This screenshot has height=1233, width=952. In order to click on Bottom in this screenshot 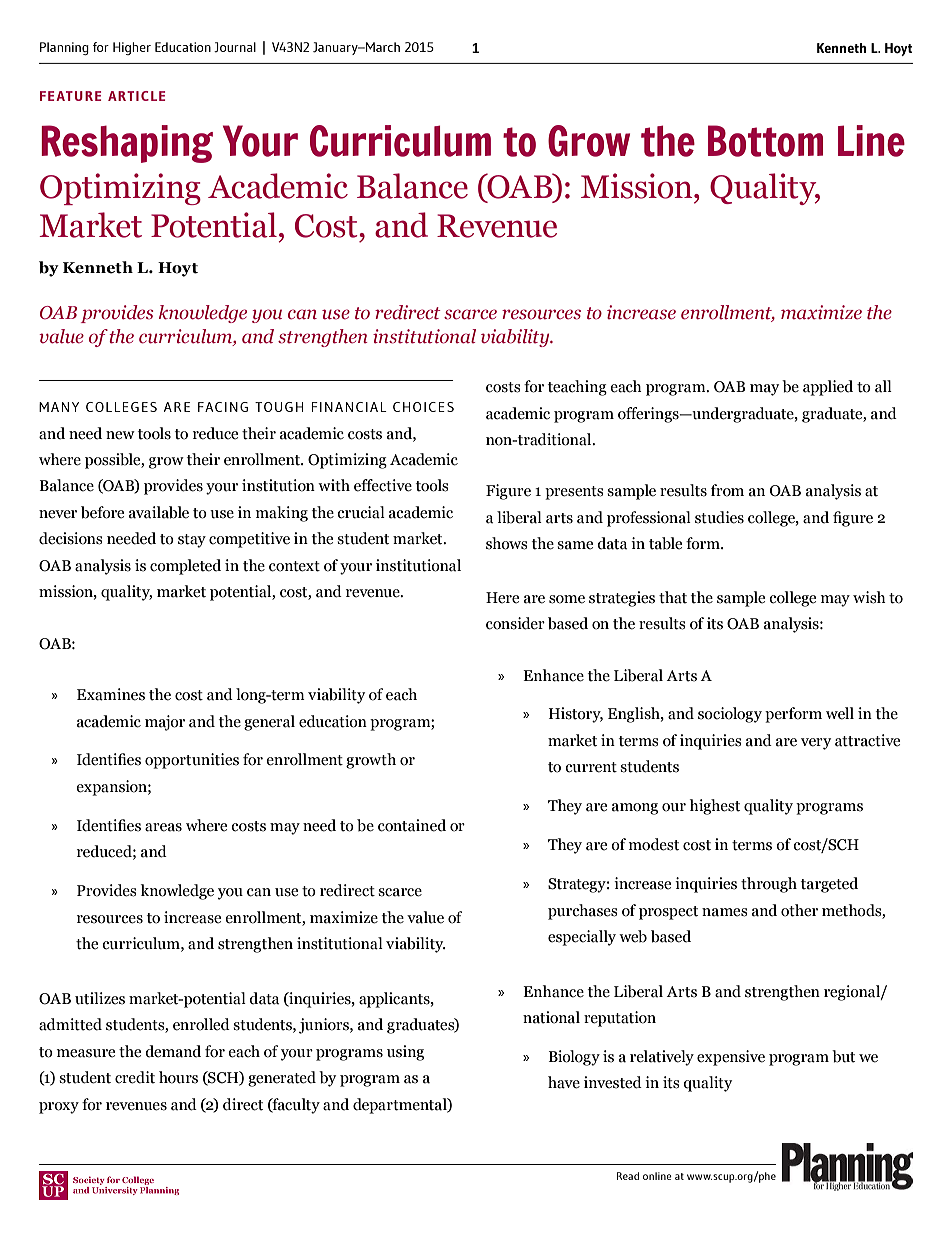, I will do `click(765, 141)`.
